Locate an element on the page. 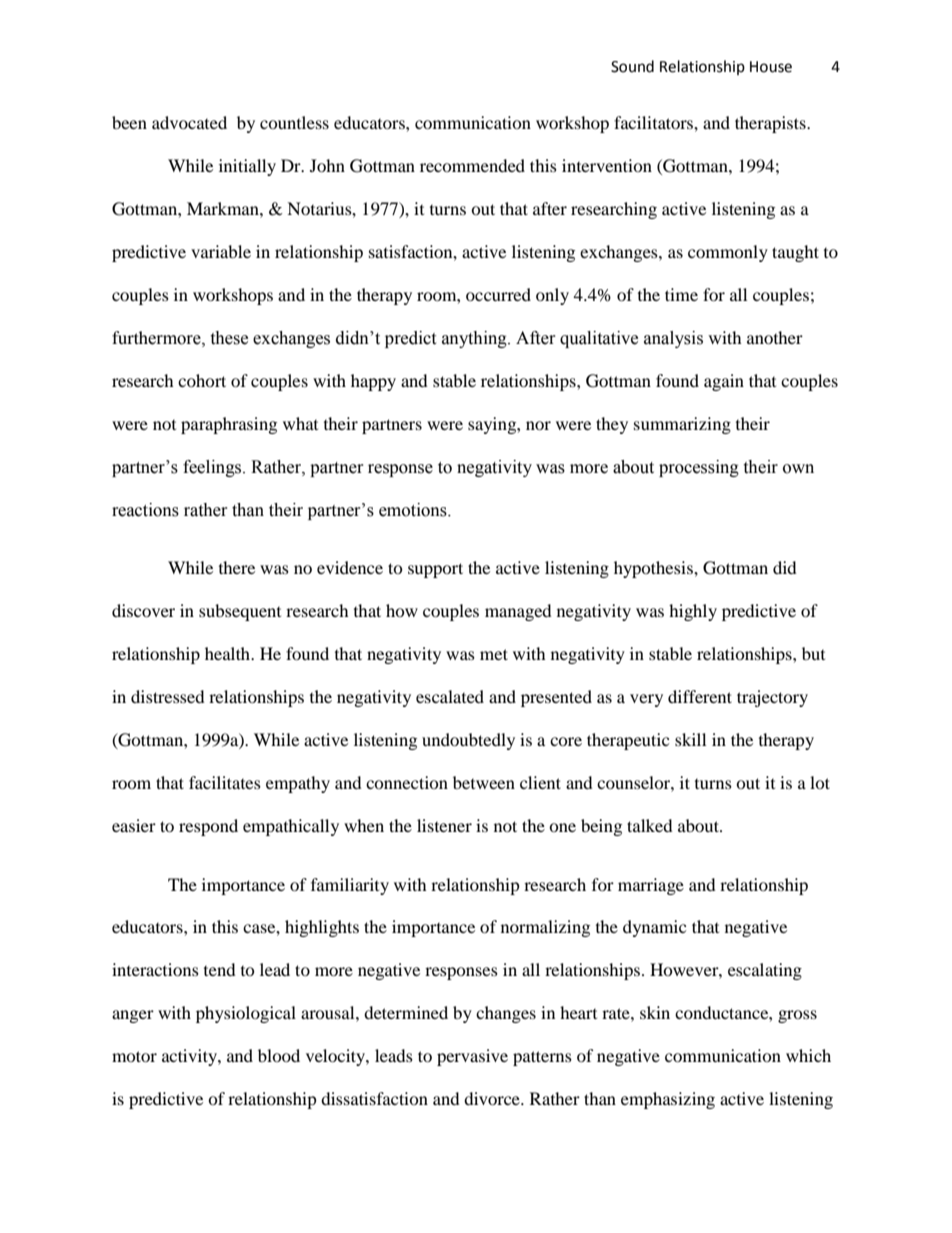 The width and height of the page is (952, 1233). highly is located at coordinates (693, 612).
